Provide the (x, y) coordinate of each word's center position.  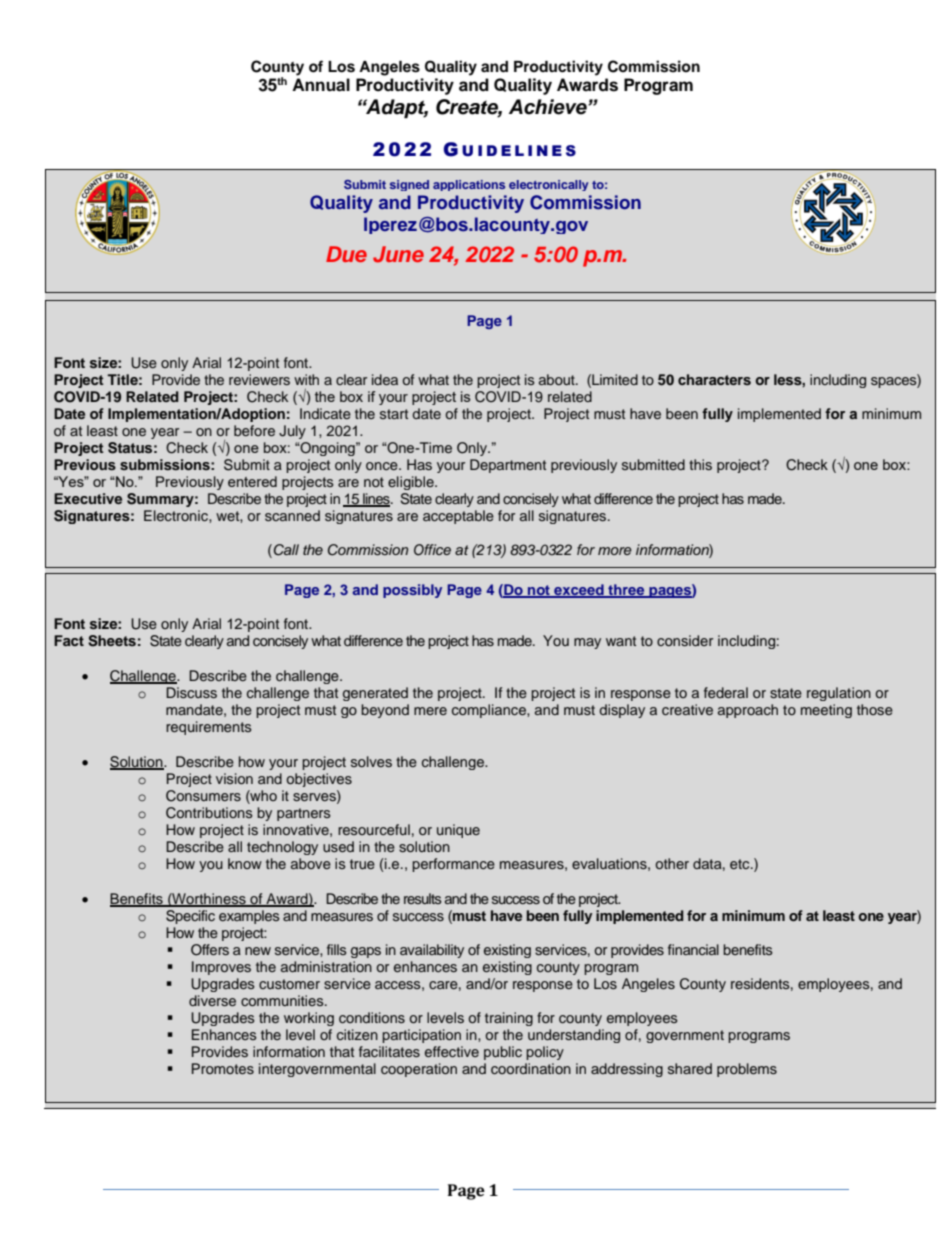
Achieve (549, 107)
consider (685, 640)
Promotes (223, 1068)
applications (469, 185)
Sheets (112, 641)
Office (432, 550)
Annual (321, 85)
